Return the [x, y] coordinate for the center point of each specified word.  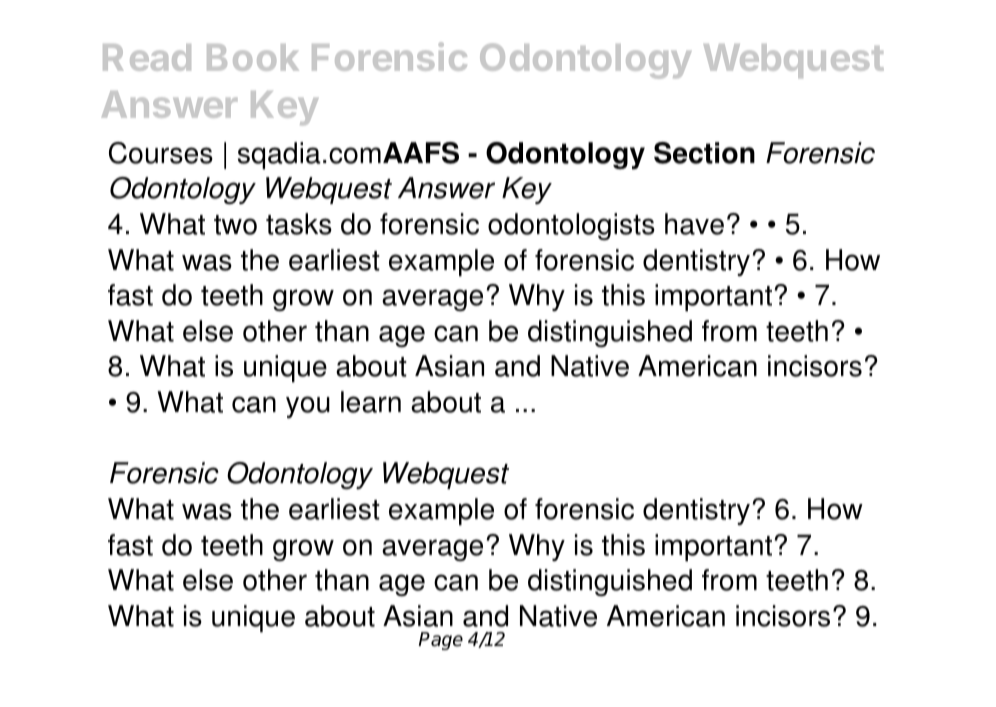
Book [253, 57]
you [308, 407]
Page [441, 641]
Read [147, 57]
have [694, 224]
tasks [299, 224]
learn [371, 402]
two [235, 225]
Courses [161, 153]
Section [704, 153]
